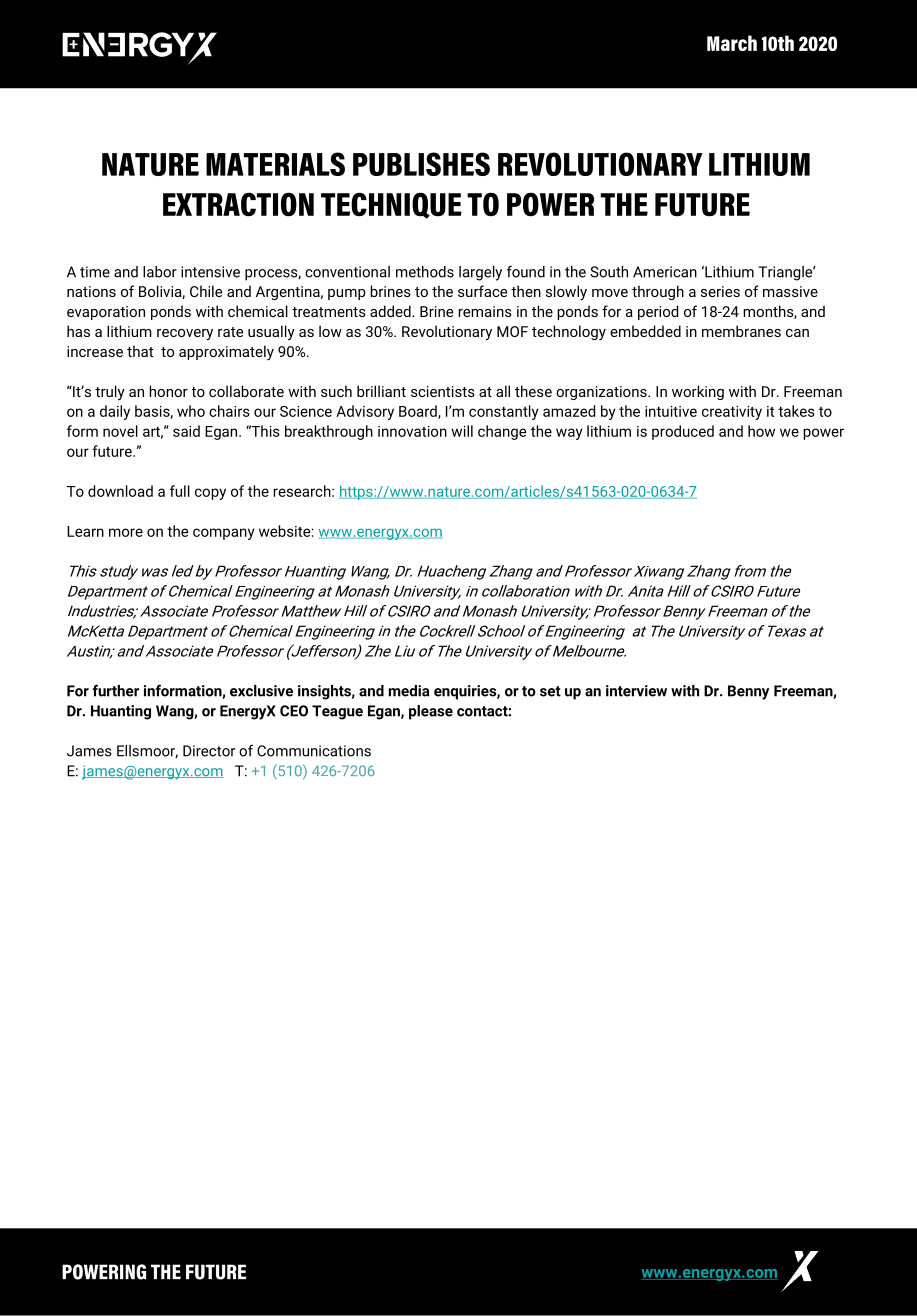 The width and height of the image is (917, 1316). I want to click on company, so click(224, 534).
